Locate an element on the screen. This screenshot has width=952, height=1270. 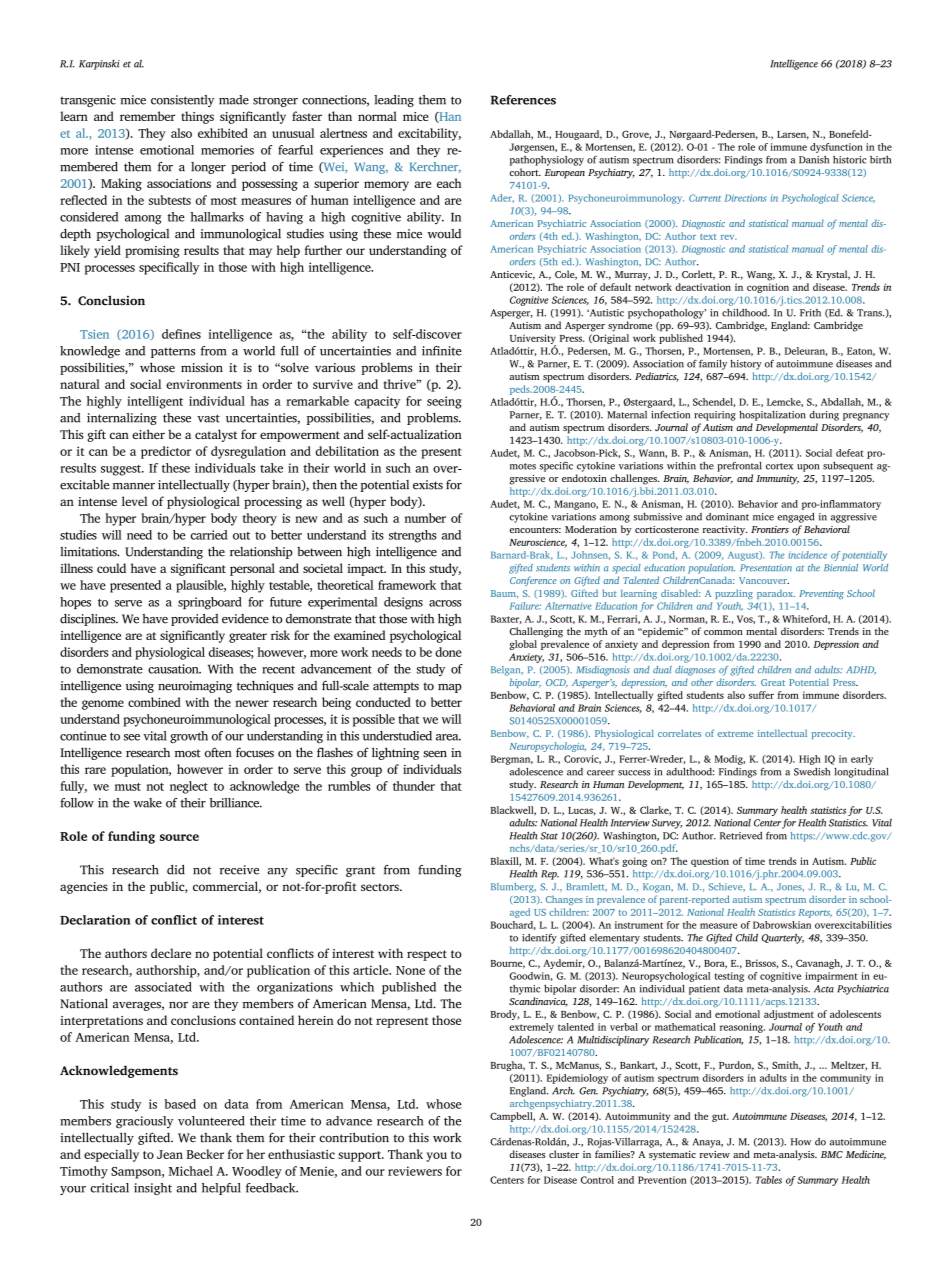
Larsen is located at coordinates (793, 135).
